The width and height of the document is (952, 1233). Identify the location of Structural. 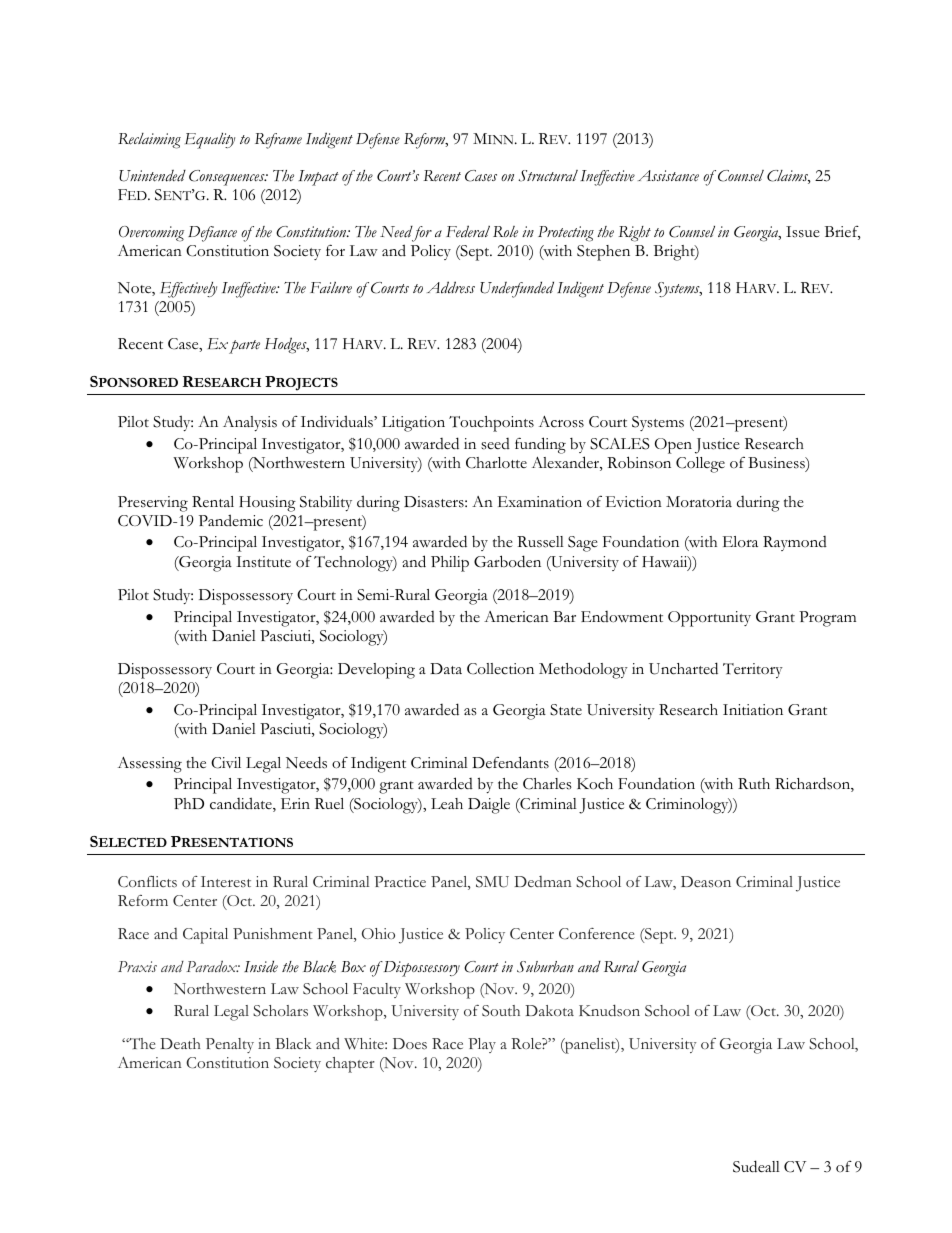
(548, 176).
